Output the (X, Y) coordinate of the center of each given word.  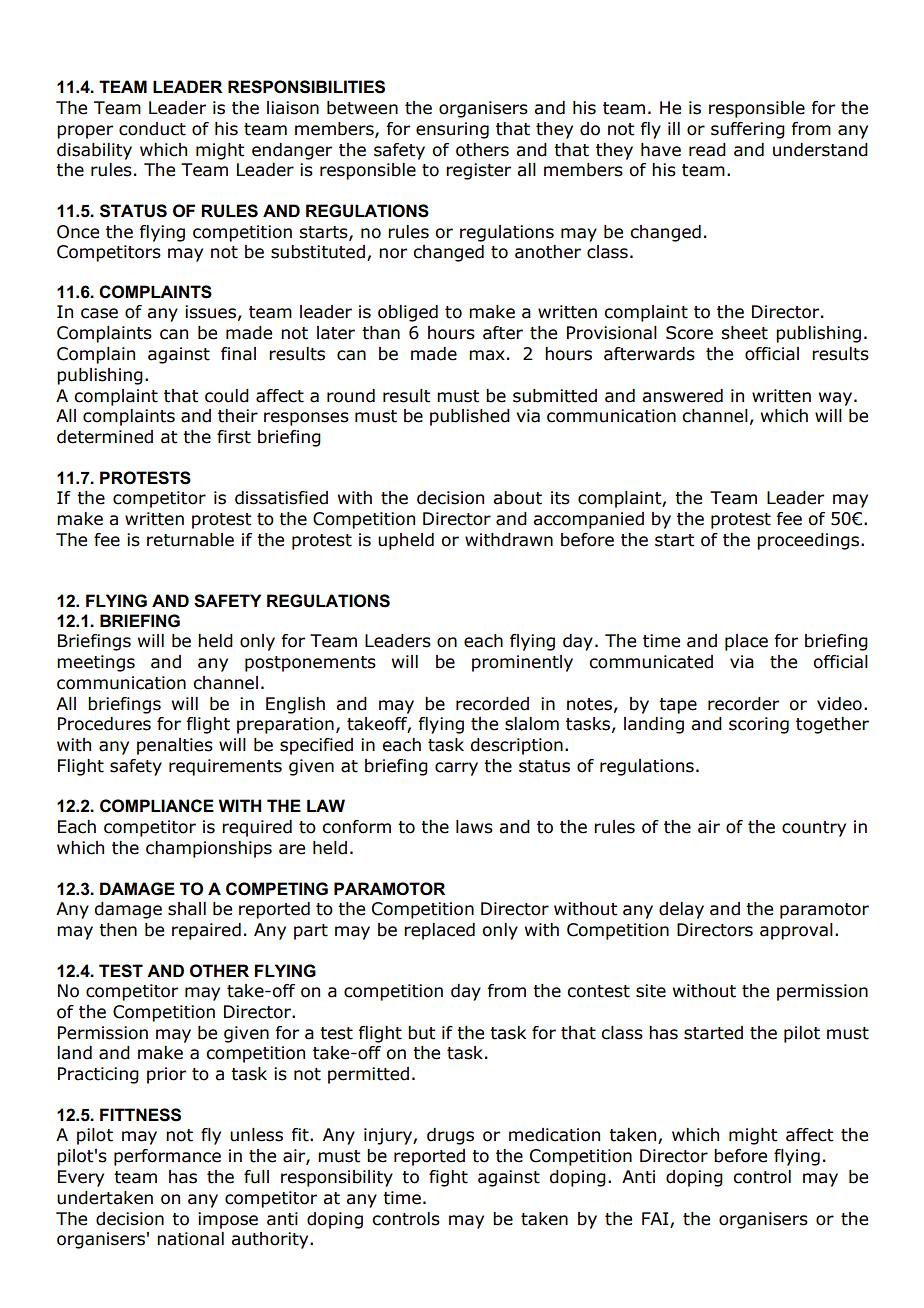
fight (448, 1178)
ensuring (452, 130)
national (190, 1239)
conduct (152, 129)
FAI (655, 1218)
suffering (748, 130)
